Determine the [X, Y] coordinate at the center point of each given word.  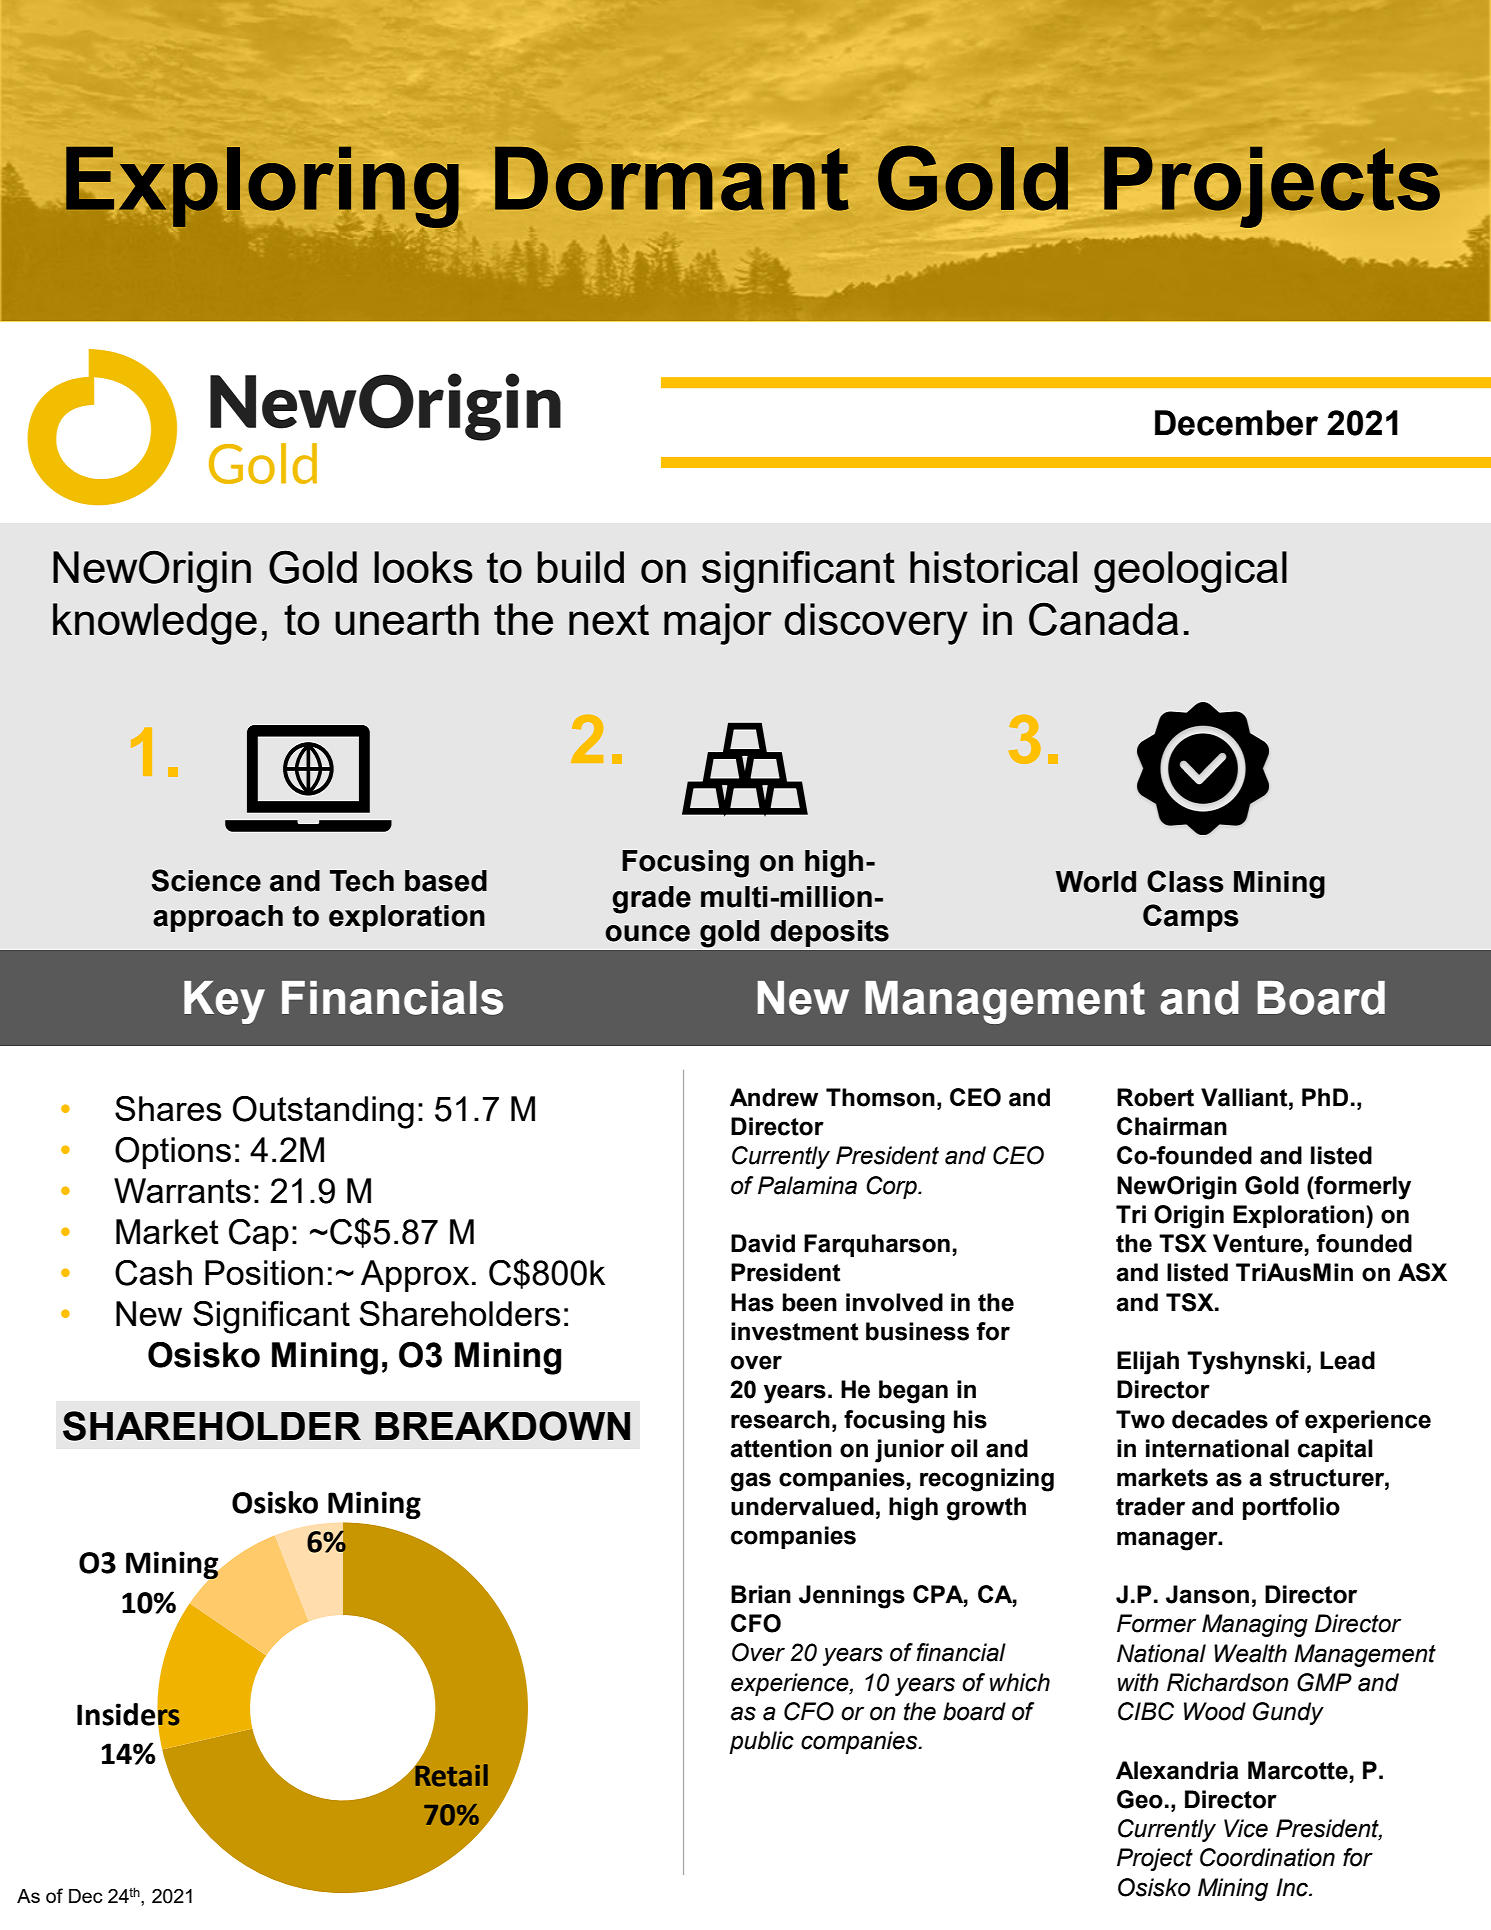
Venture [1258, 1243]
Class [1185, 881]
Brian [761, 1594]
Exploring [262, 187]
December [1236, 423]
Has [752, 1302]
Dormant [672, 178]
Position [264, 1272]
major [718, 624]
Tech [362, 881]
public [761, 1742]
